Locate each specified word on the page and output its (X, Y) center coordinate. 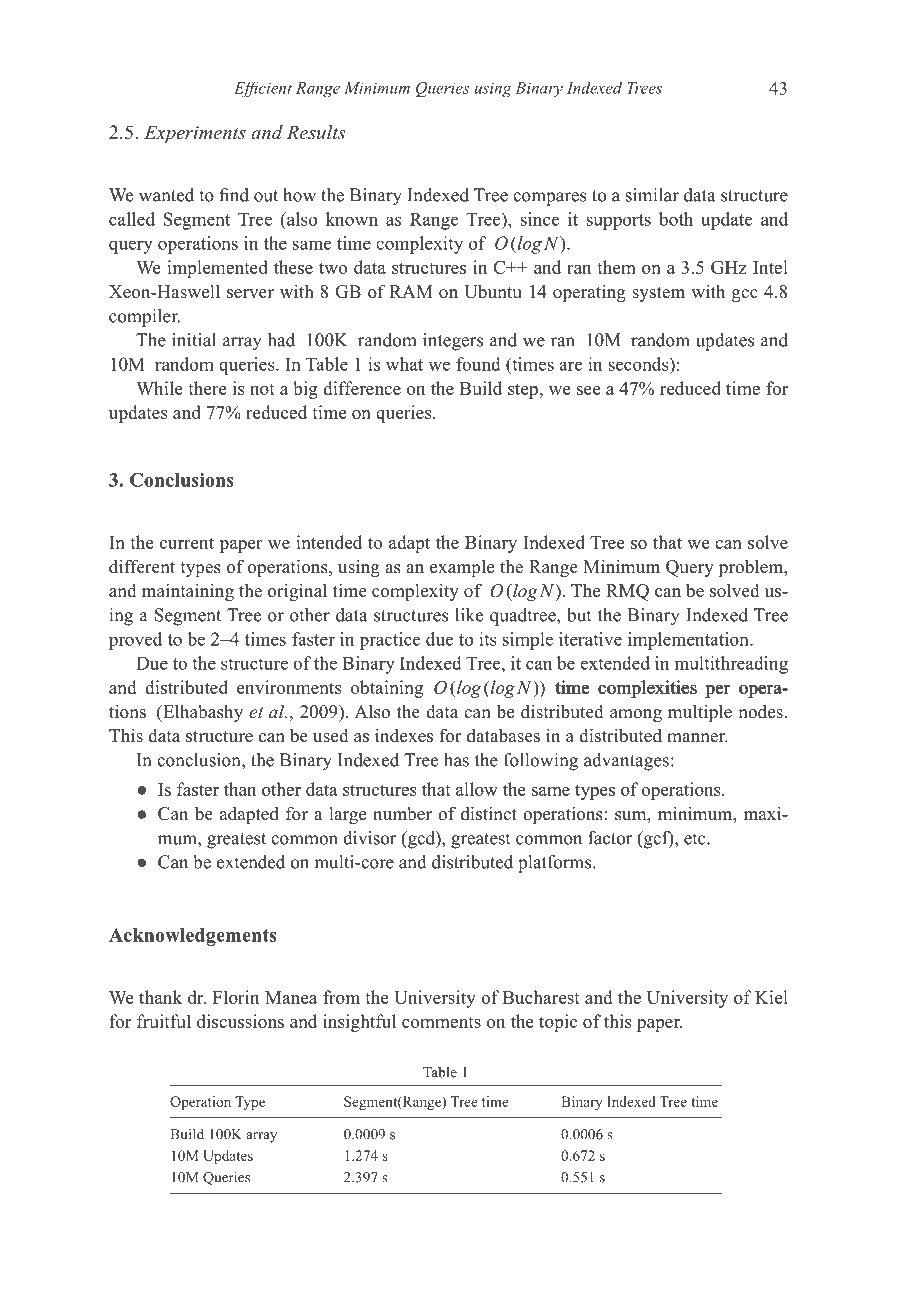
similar (652, 195)
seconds (639, 364)
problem (752, 568)
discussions (240, 1021)
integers (453, 342)
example (462, 568)
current (187, 543)
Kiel (771, 997)
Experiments (195, 134)
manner (697, 738)
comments (441, 1022)
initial (194, 340)
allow (477, 789)
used (331, 735)
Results (316, 132)
